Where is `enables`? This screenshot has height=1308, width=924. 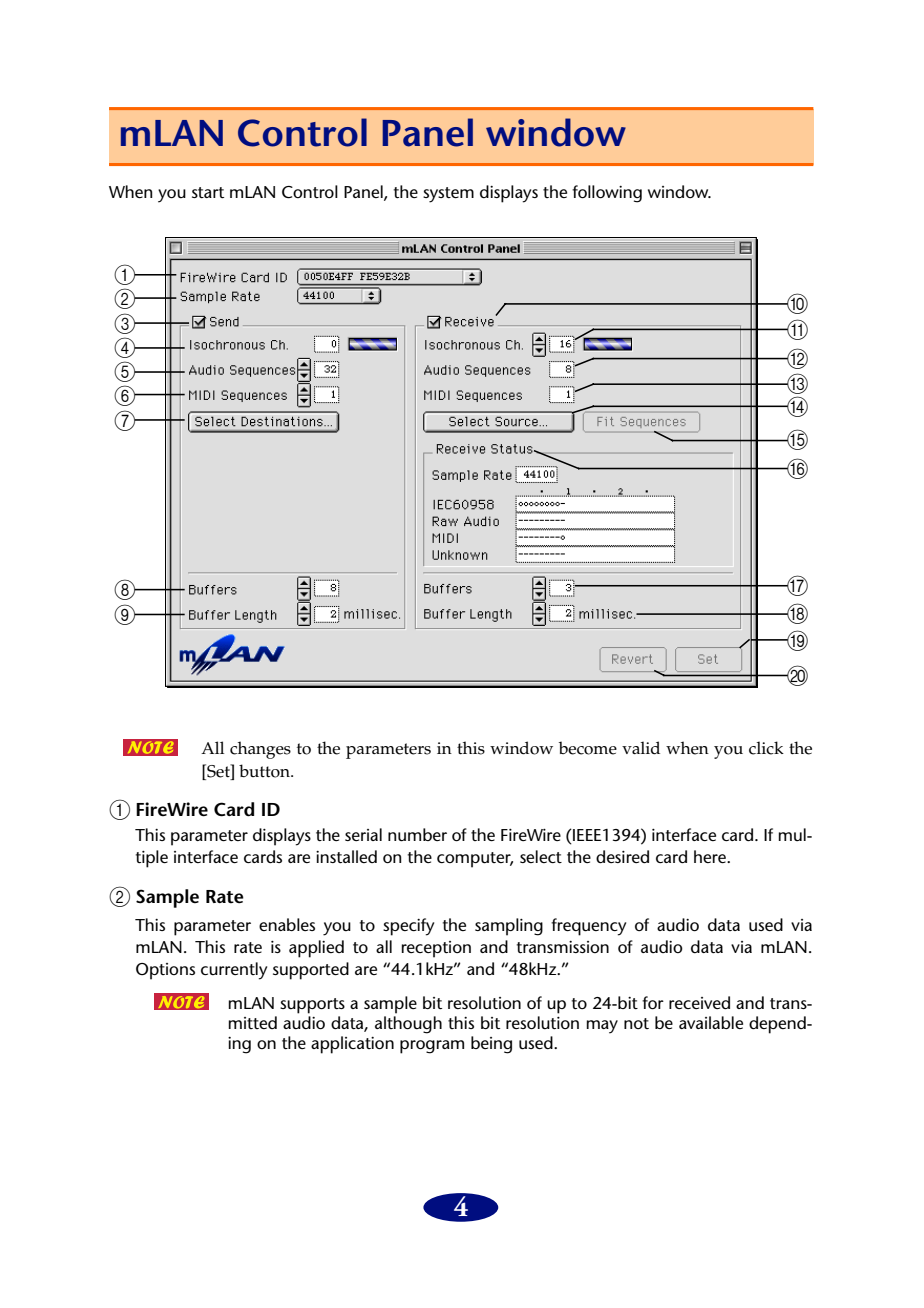 enables is located at coordinates (287, 924).
